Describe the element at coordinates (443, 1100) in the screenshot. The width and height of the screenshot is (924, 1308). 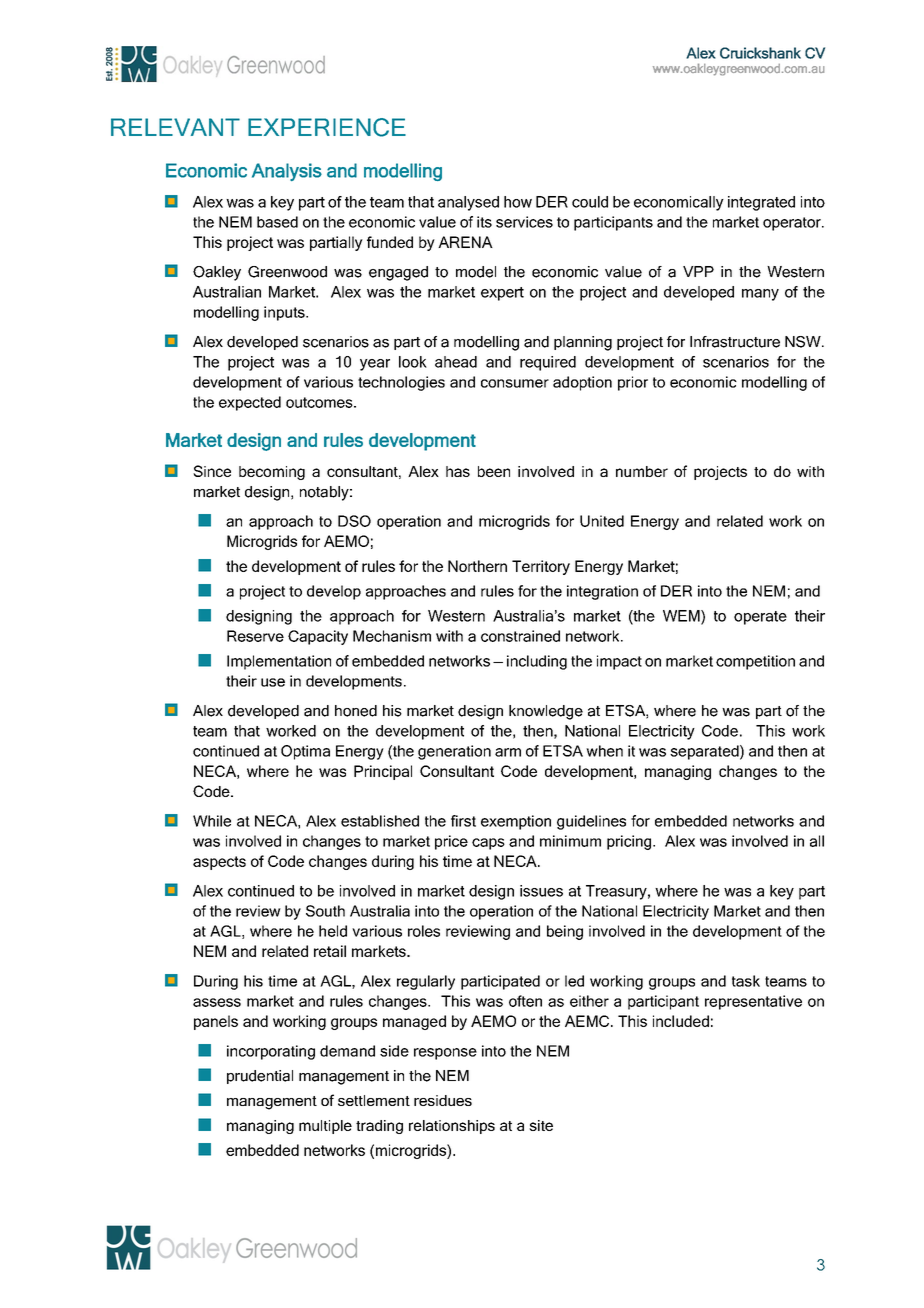
I see `residues` at that location.
